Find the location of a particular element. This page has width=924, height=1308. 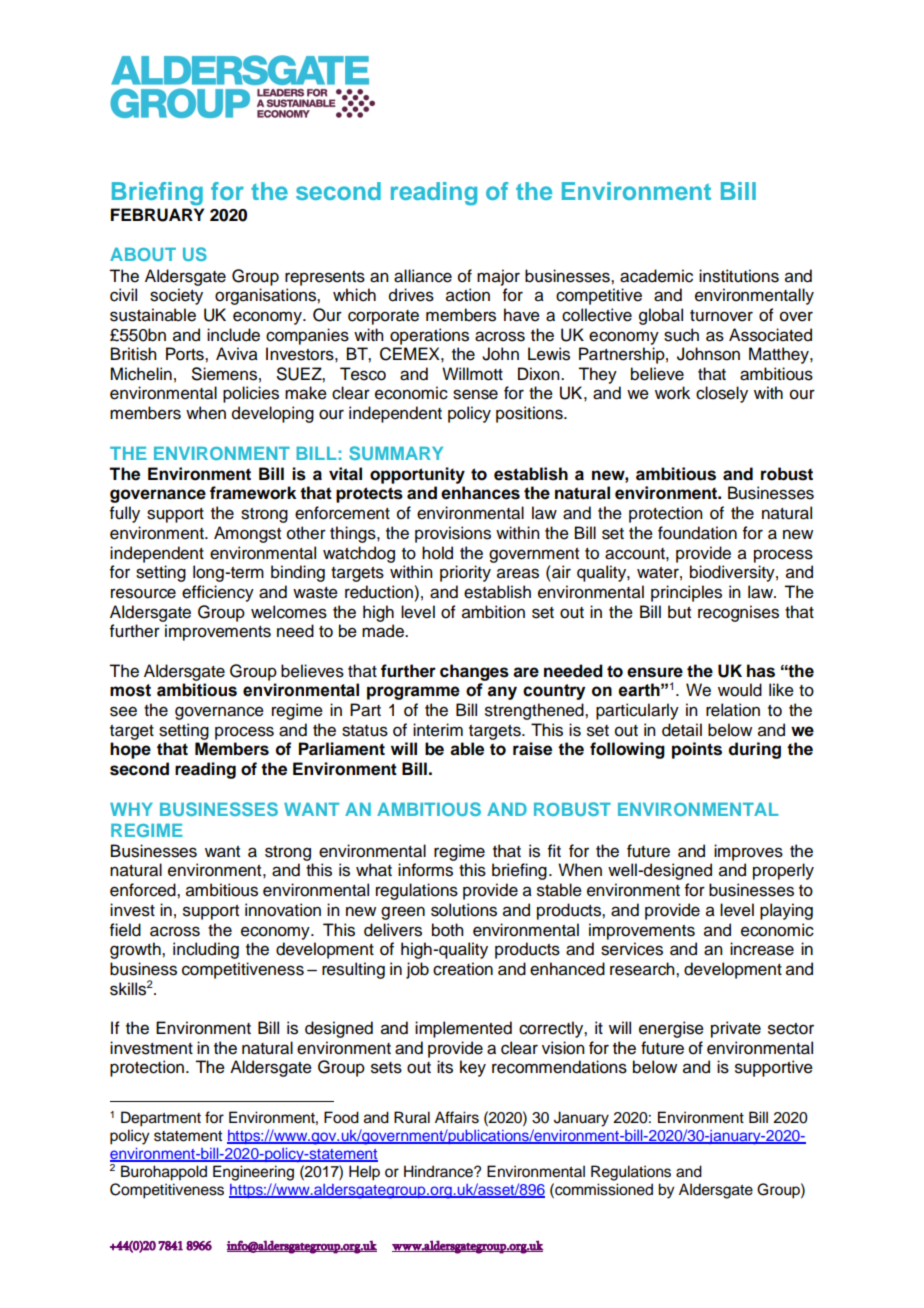

institutions is located at coordinates (739, 276).
